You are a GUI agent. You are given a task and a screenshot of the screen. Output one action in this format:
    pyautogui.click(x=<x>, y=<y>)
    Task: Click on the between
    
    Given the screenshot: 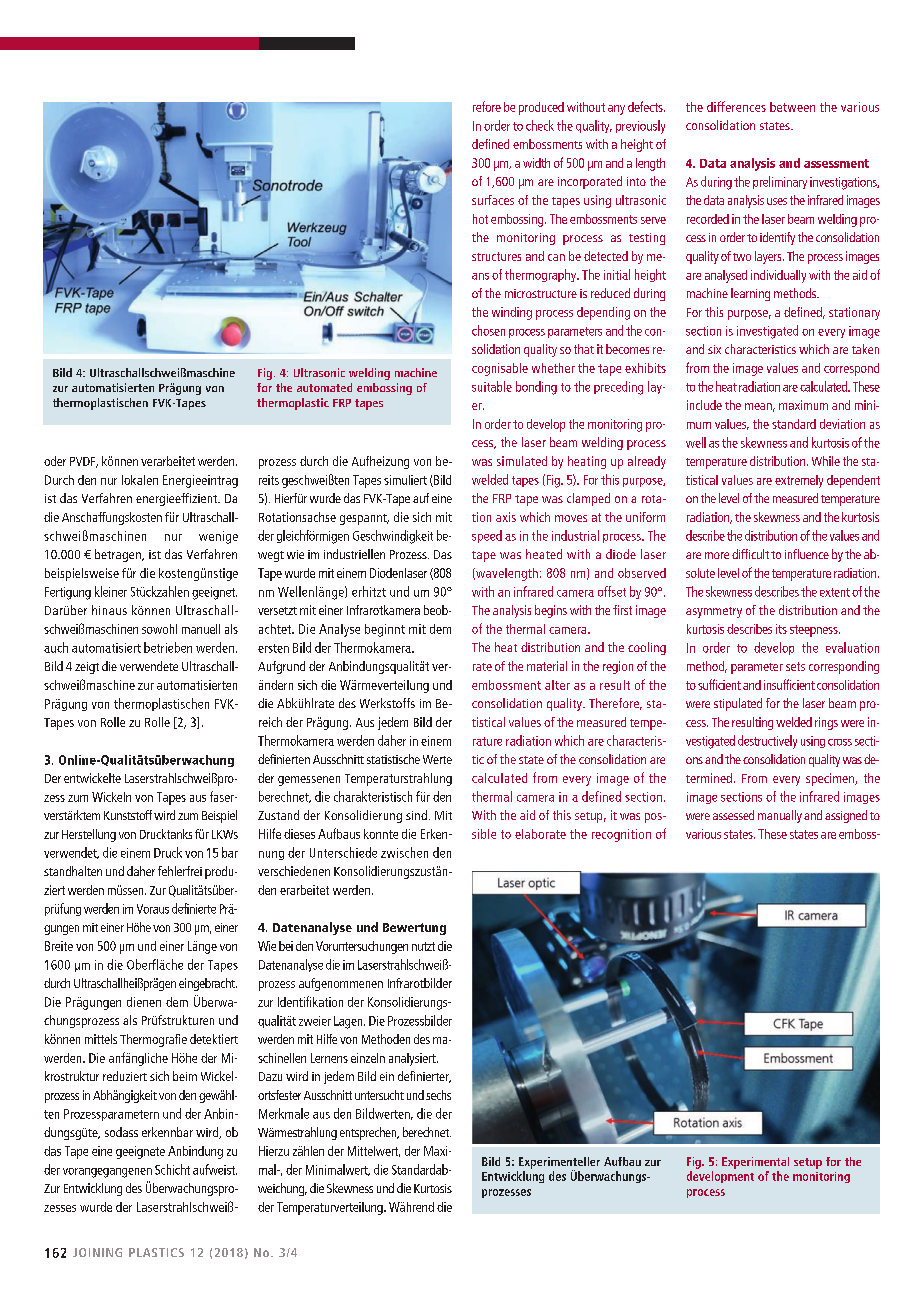 What is the action you would take?
    pyautogui.click(x=792, y=107)
